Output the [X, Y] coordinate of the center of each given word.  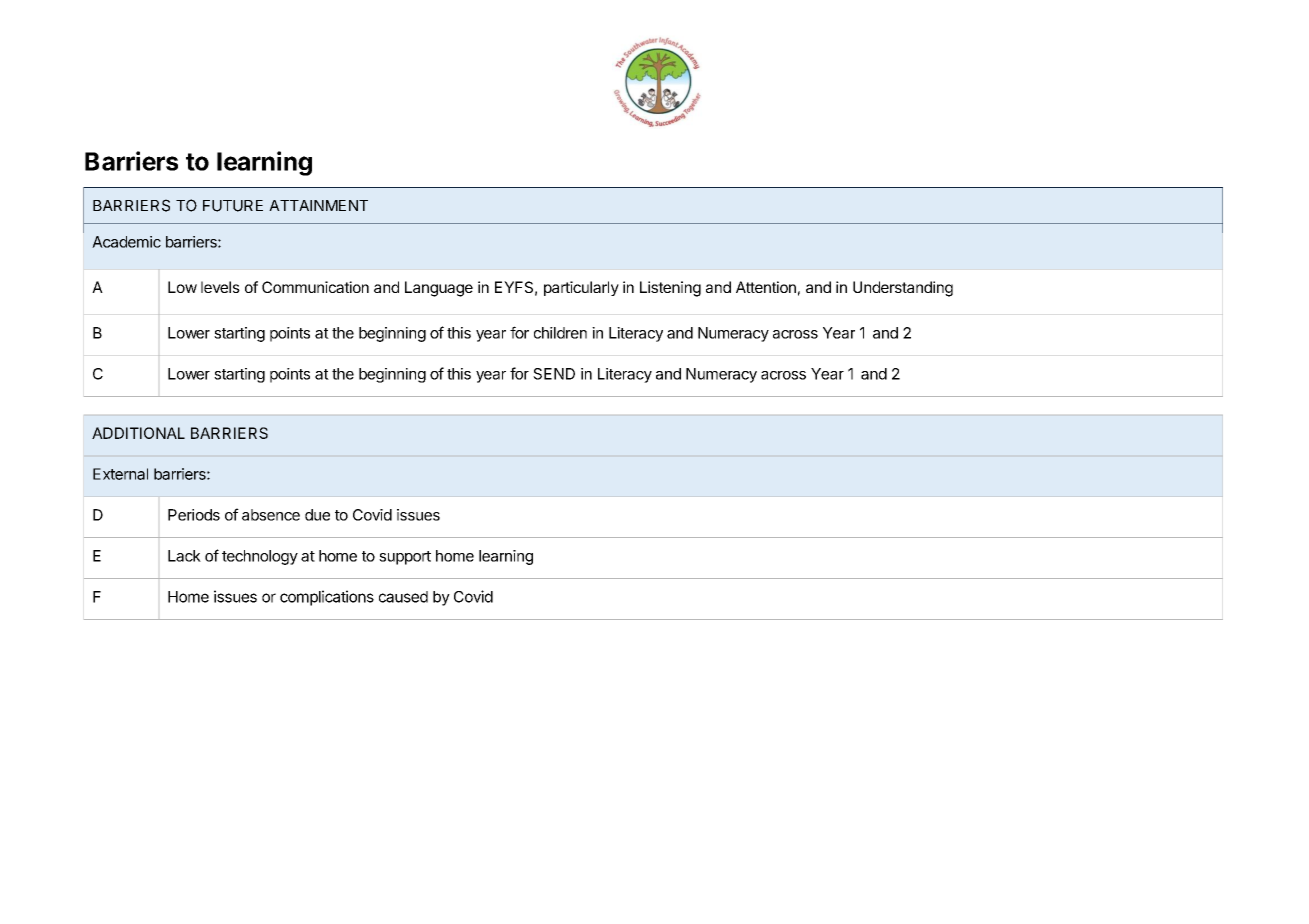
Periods [194, 515]
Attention [766, 287]
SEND [554, 374]
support [405, 558]
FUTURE [233, 206]
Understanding [903, 289]
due [317, 515]
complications [327, 598]
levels [220, 287]
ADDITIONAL [138, 433]
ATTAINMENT [318, 205]
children [560, 333]
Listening [670, 289]
